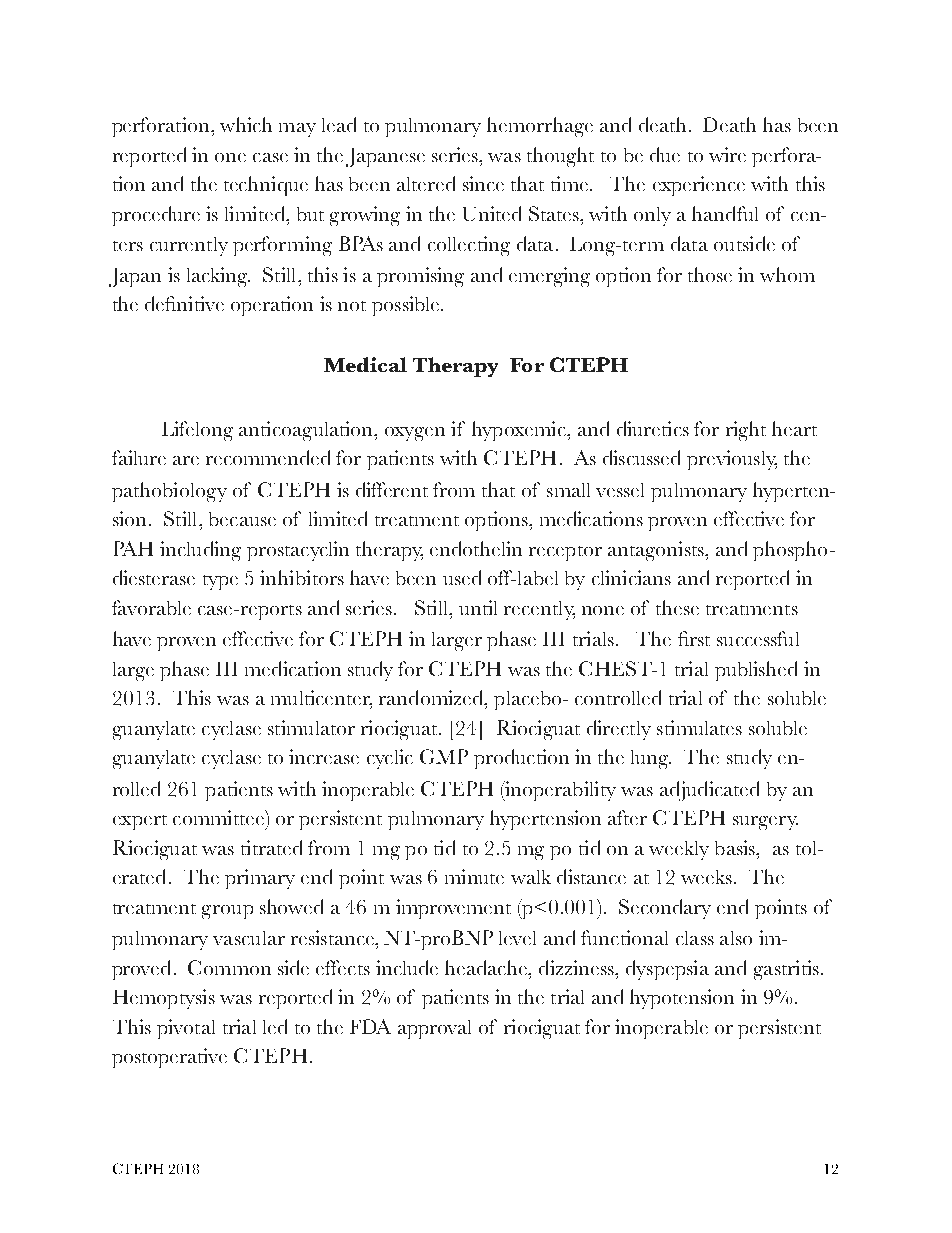 The width and height of the screenshot is (952, 1233). Describe the element at coordinates (677, 607) in the screenshot. I see `these` at that location.
